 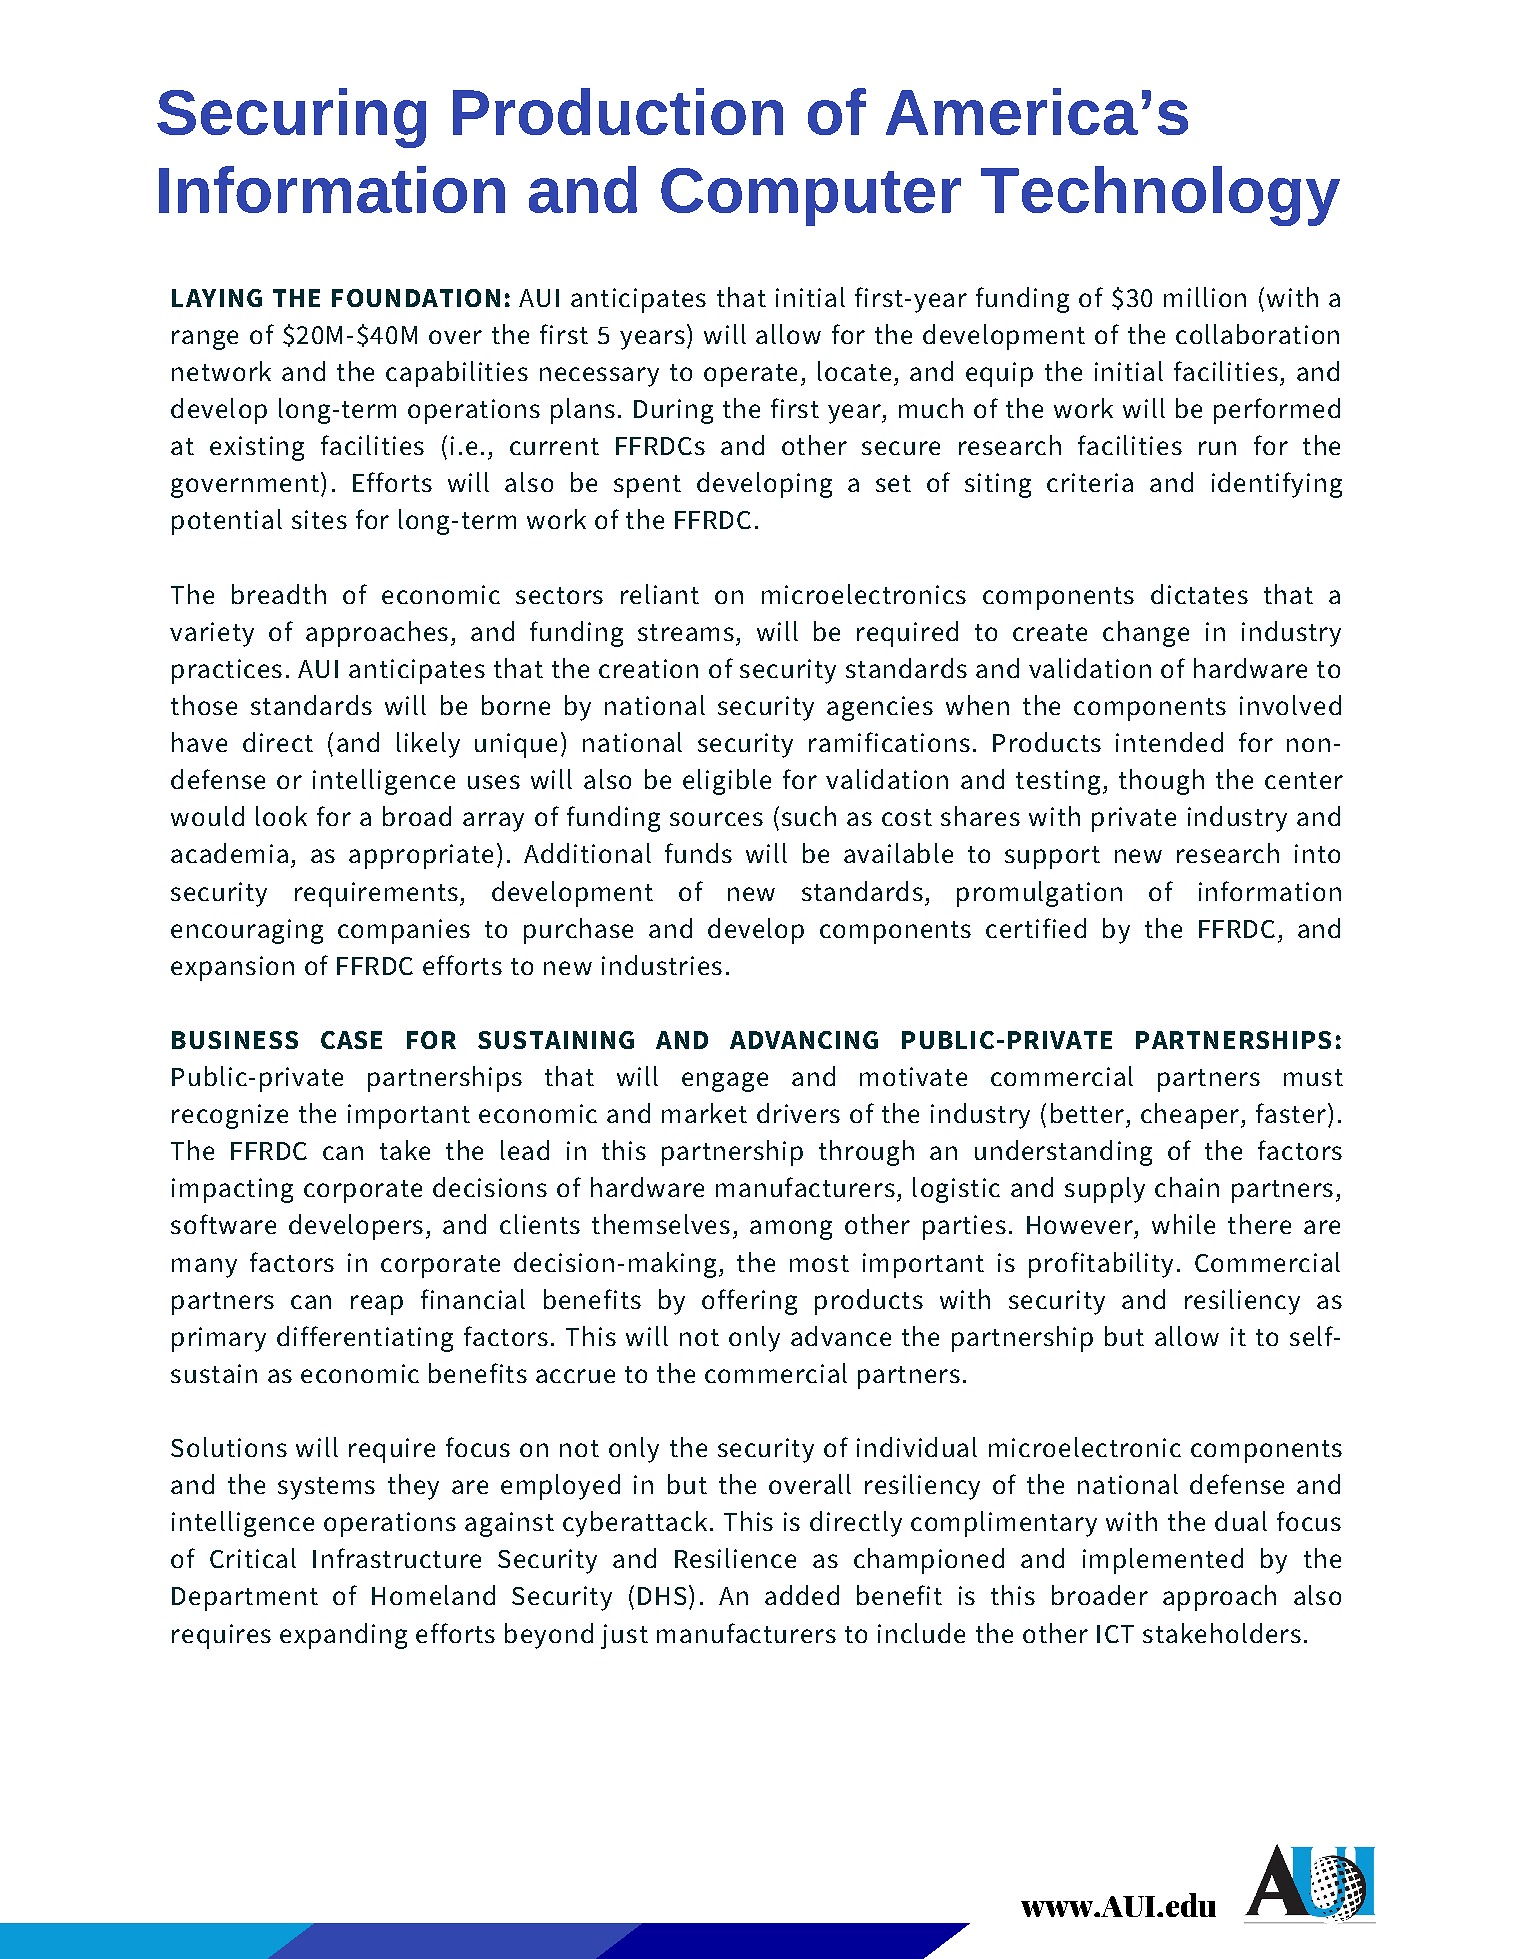 What do you see at coordinates (811, 197) in the page?
I see `Computer` at bounding box center [811, 197].
